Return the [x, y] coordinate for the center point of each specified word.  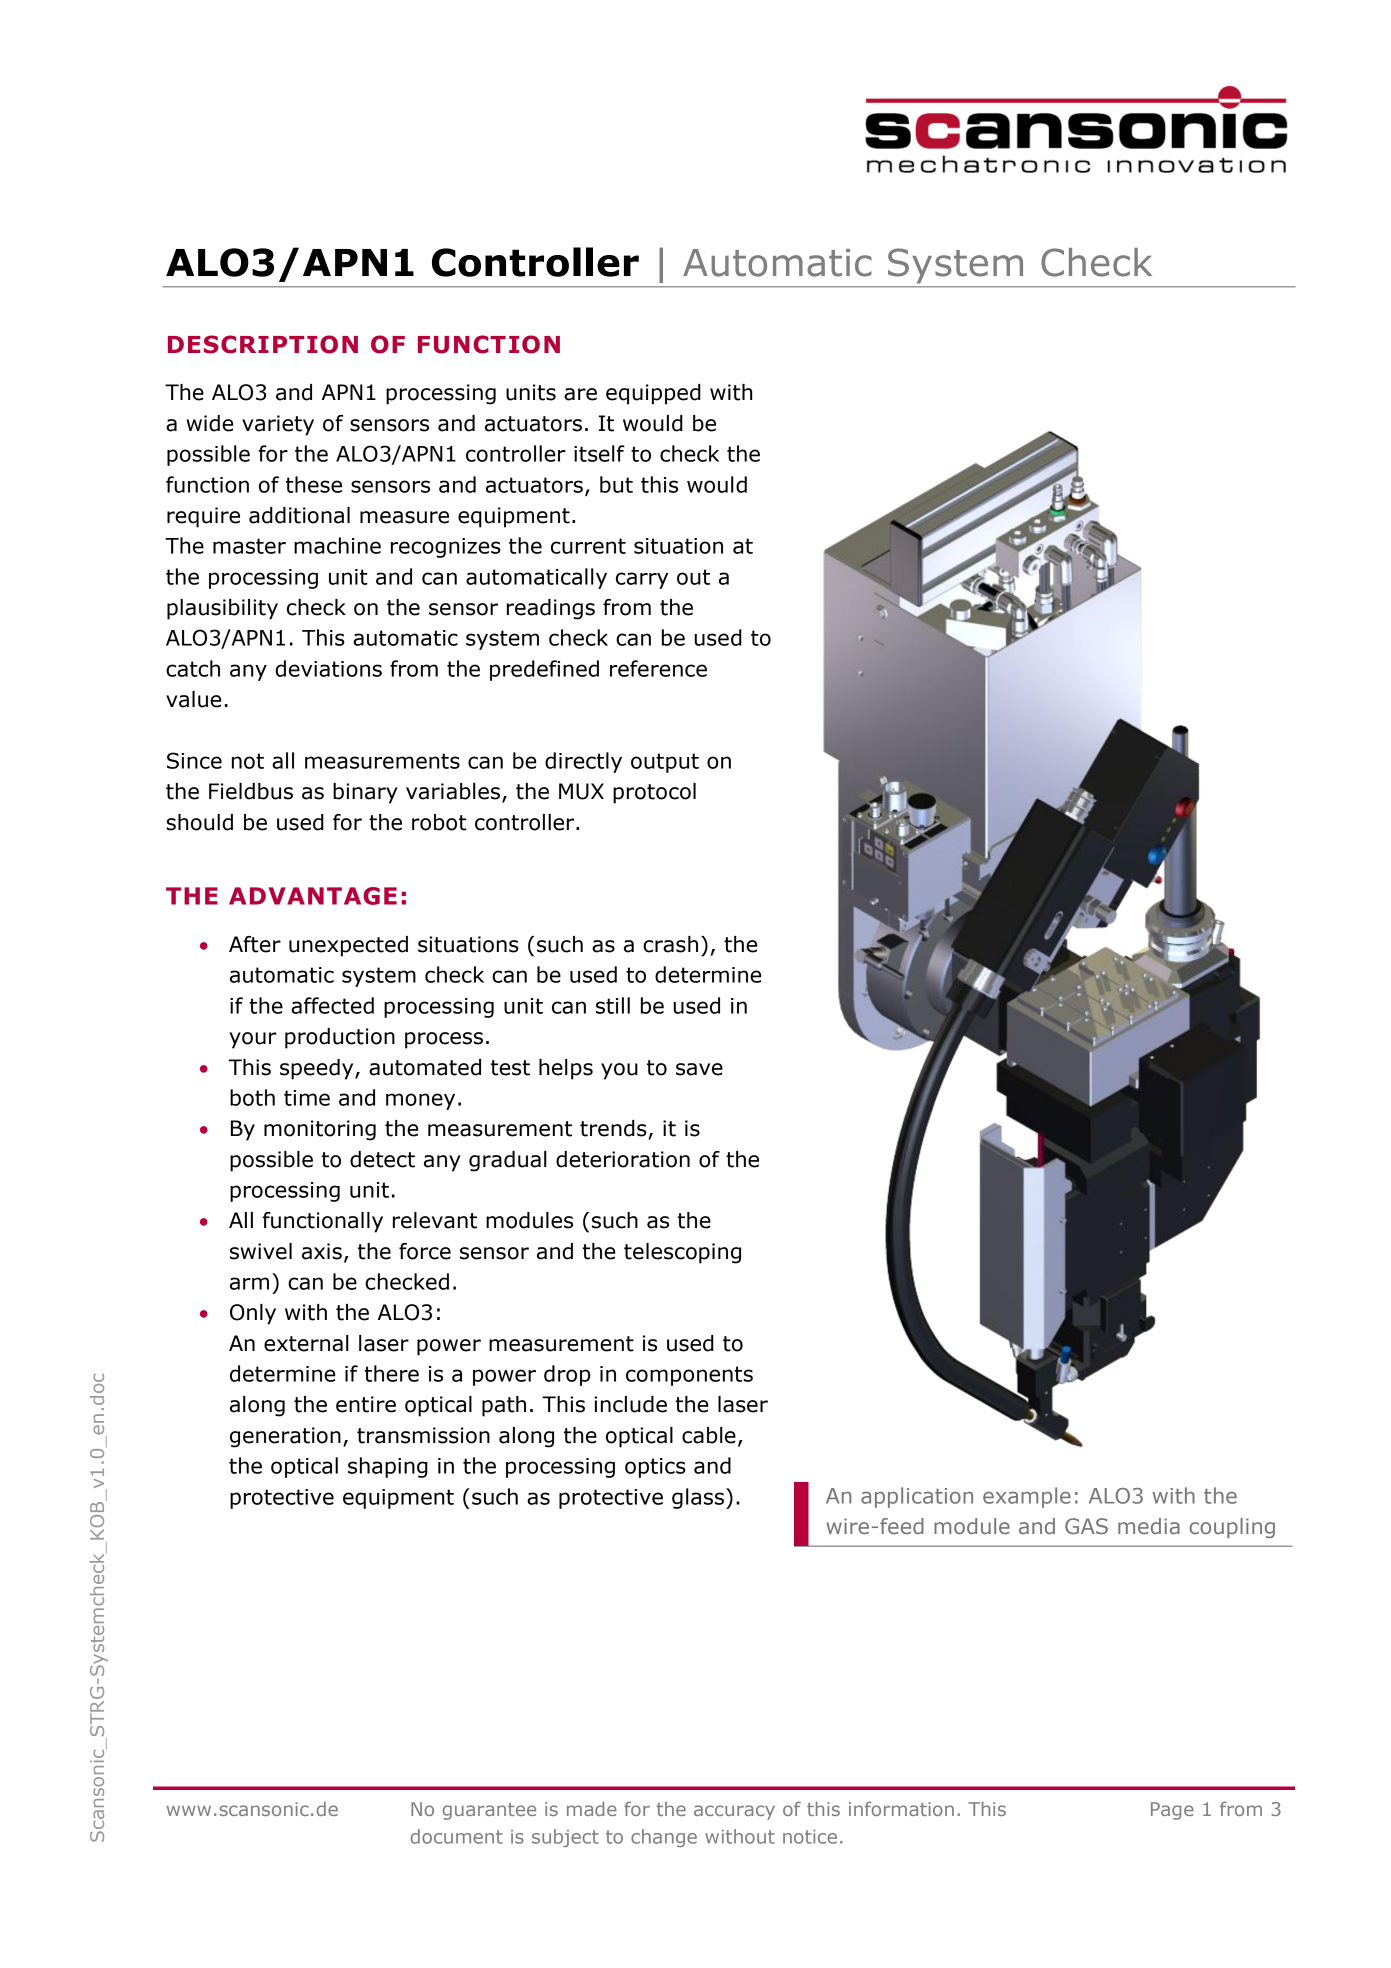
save [699, 1069]
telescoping [682, 1253]
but [616, 484]
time [307, 1098]
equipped [653, 394]
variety [278, 425]
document [457, 1836]
